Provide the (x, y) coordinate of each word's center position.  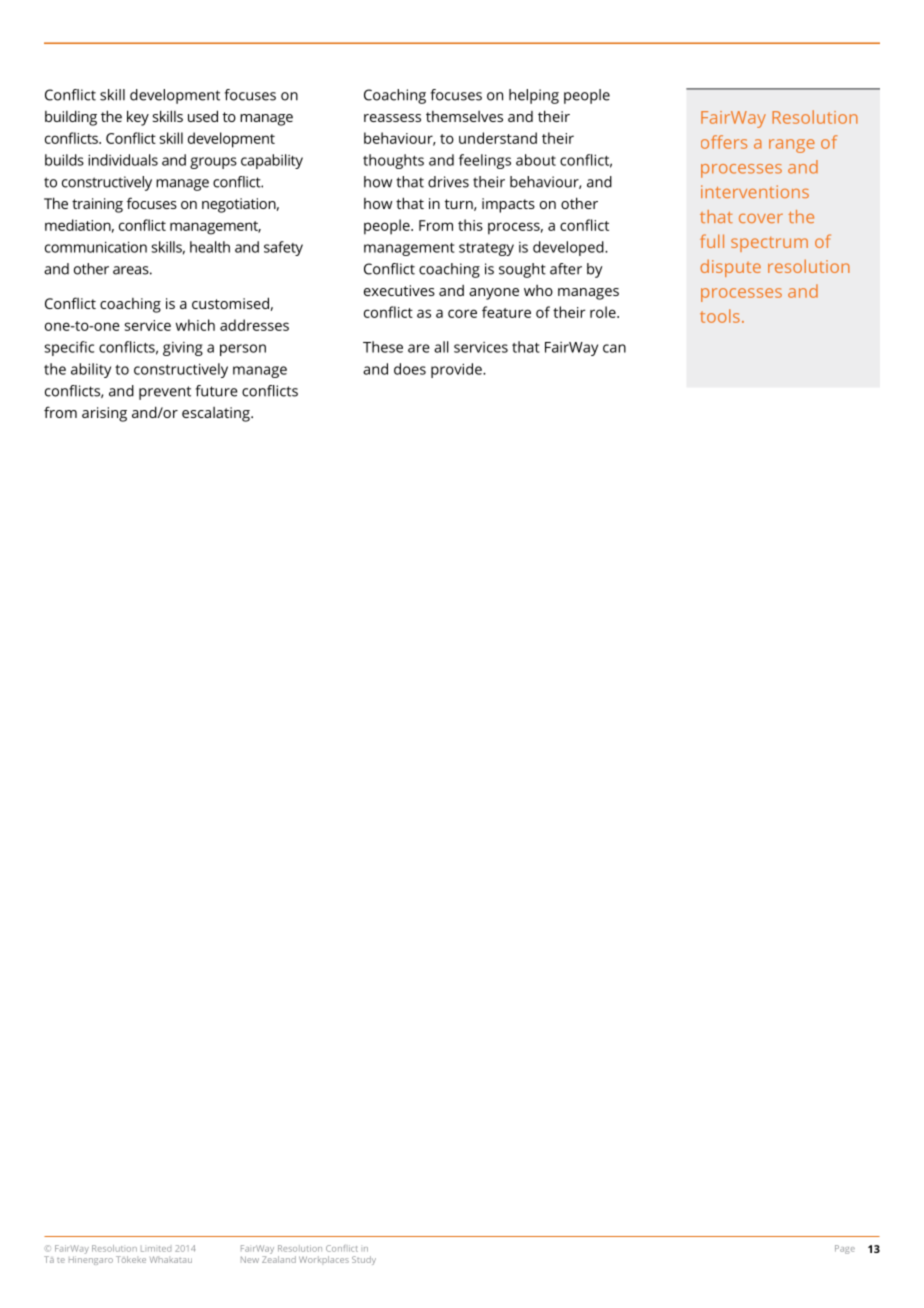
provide (457, 370)
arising (104, 414)
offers (724, 142)
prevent (165, 393)
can (614, 348)
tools (720, 316)
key (138, 118)
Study (364, 1260)
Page (845, 1249)
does (410, 369)
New (250, 1259)
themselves (464, 116)
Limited (156, 1249)
